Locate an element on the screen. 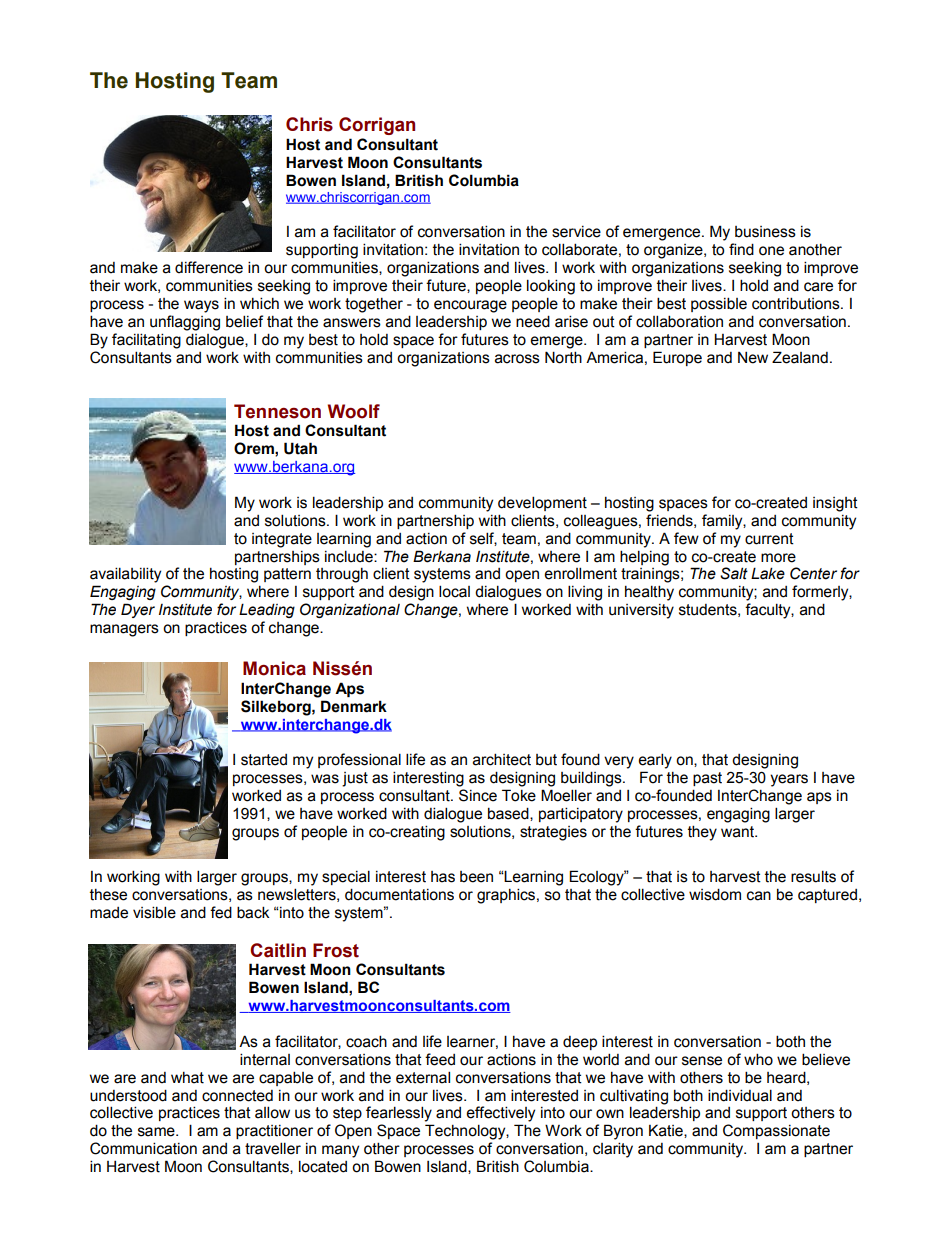 The height and width of the screenshot is (1233, 952). find is located at coordinates (741, 249).
